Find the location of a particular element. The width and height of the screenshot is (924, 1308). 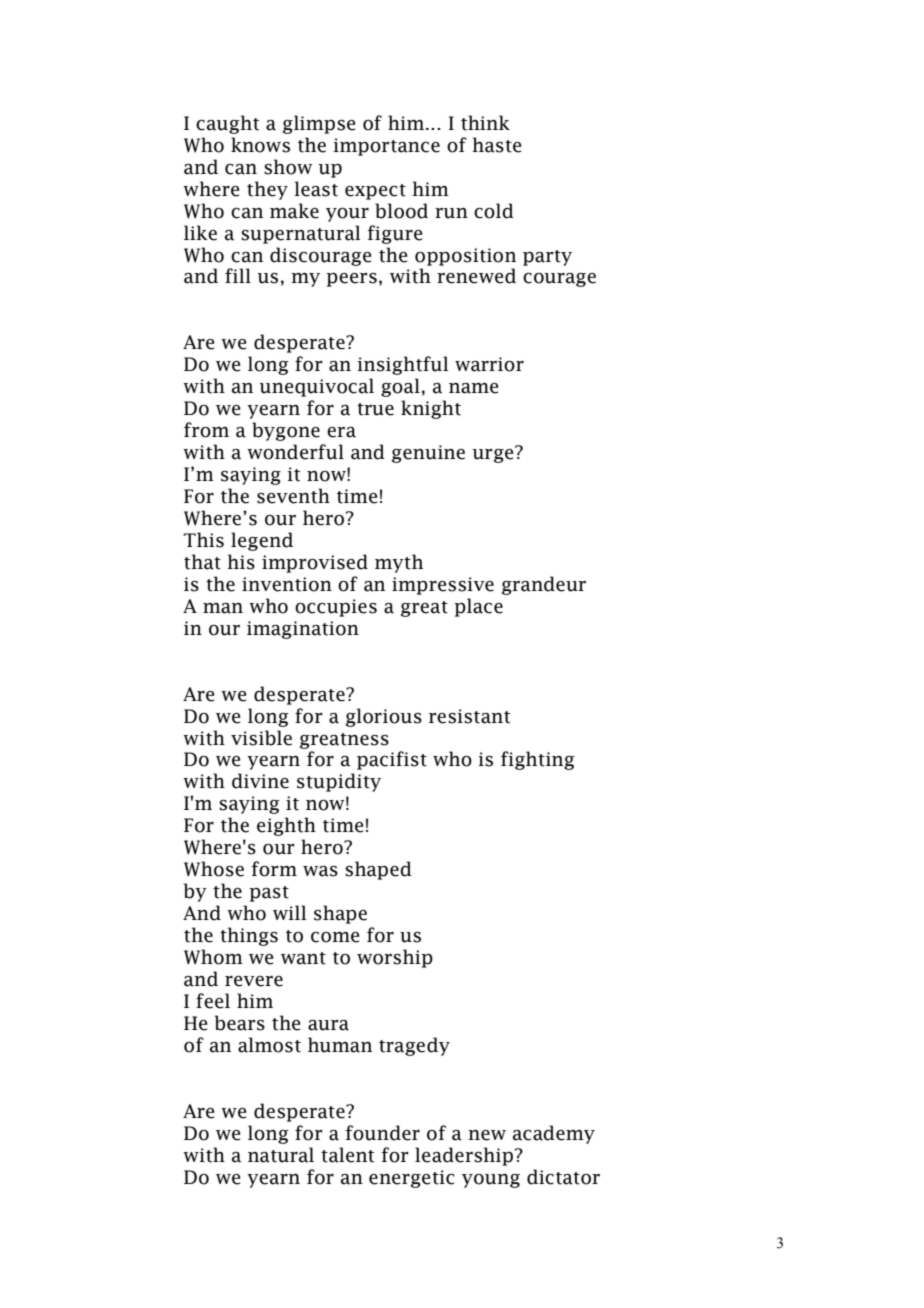

things is located at coordinates (249, 936).
